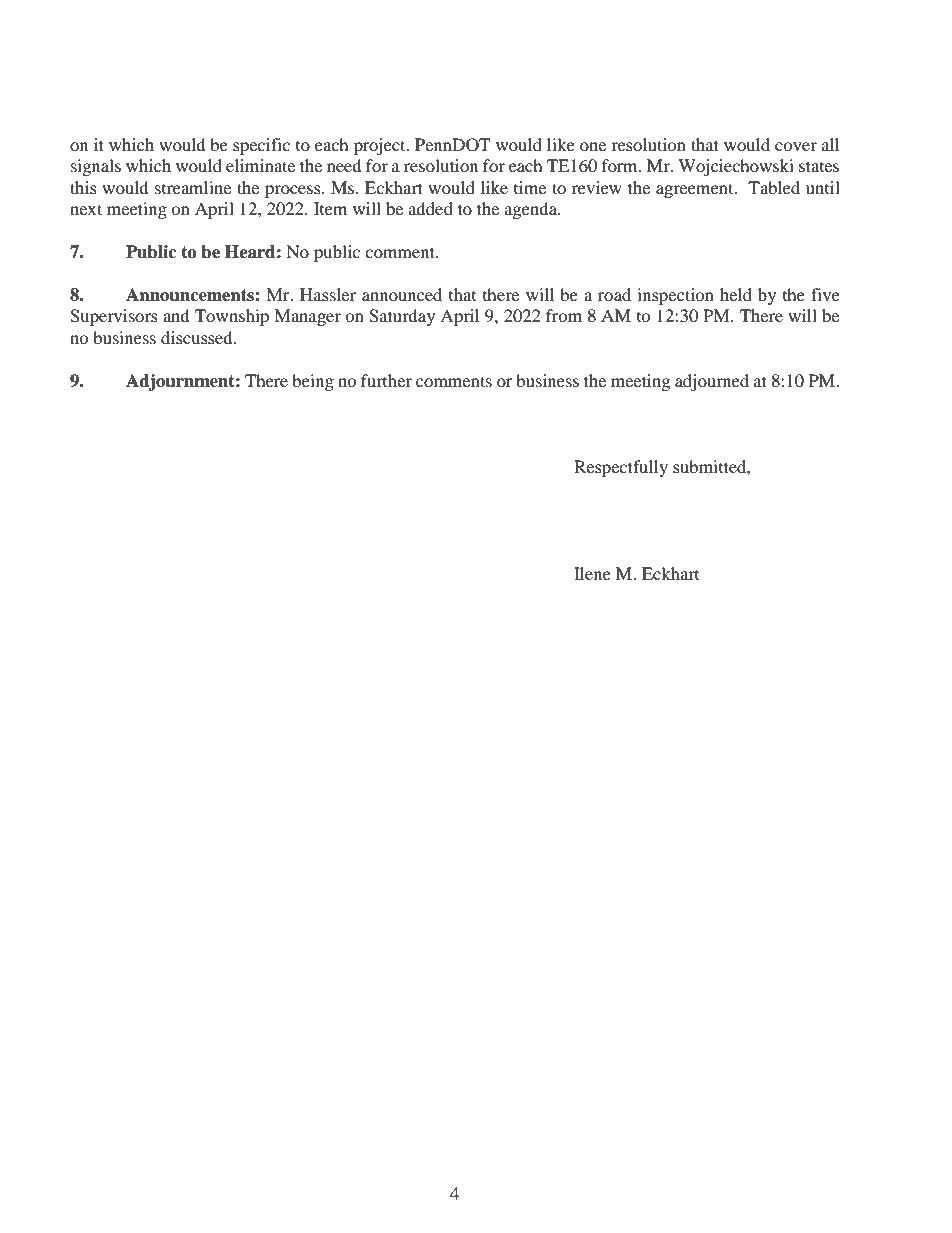  I want to click on cover, so click(796, 146).
